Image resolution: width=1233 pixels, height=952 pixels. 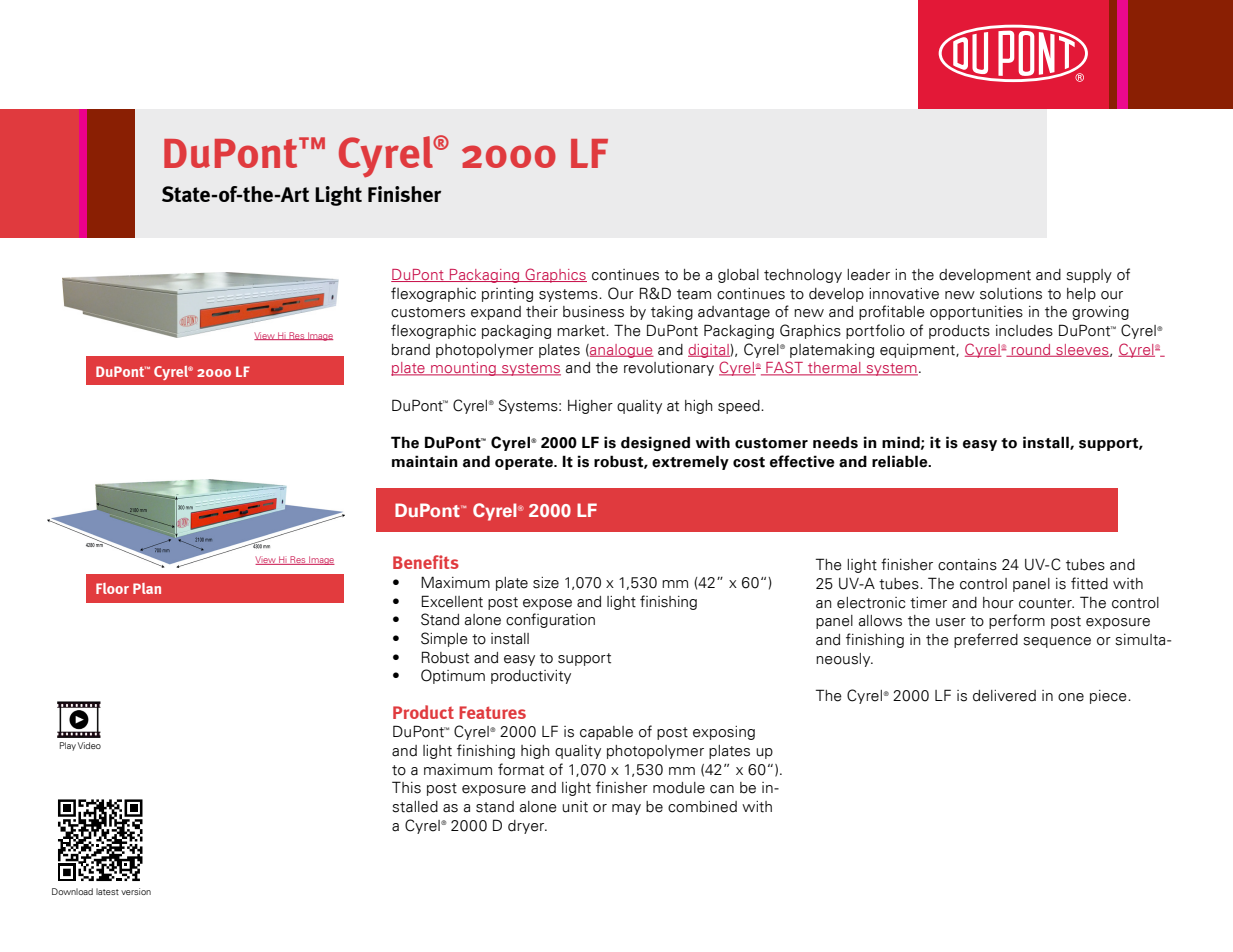 What do you see at coordinates (1011, 294) in the screenshot?
I see `solutions` at bounding box center [1011, 294].
